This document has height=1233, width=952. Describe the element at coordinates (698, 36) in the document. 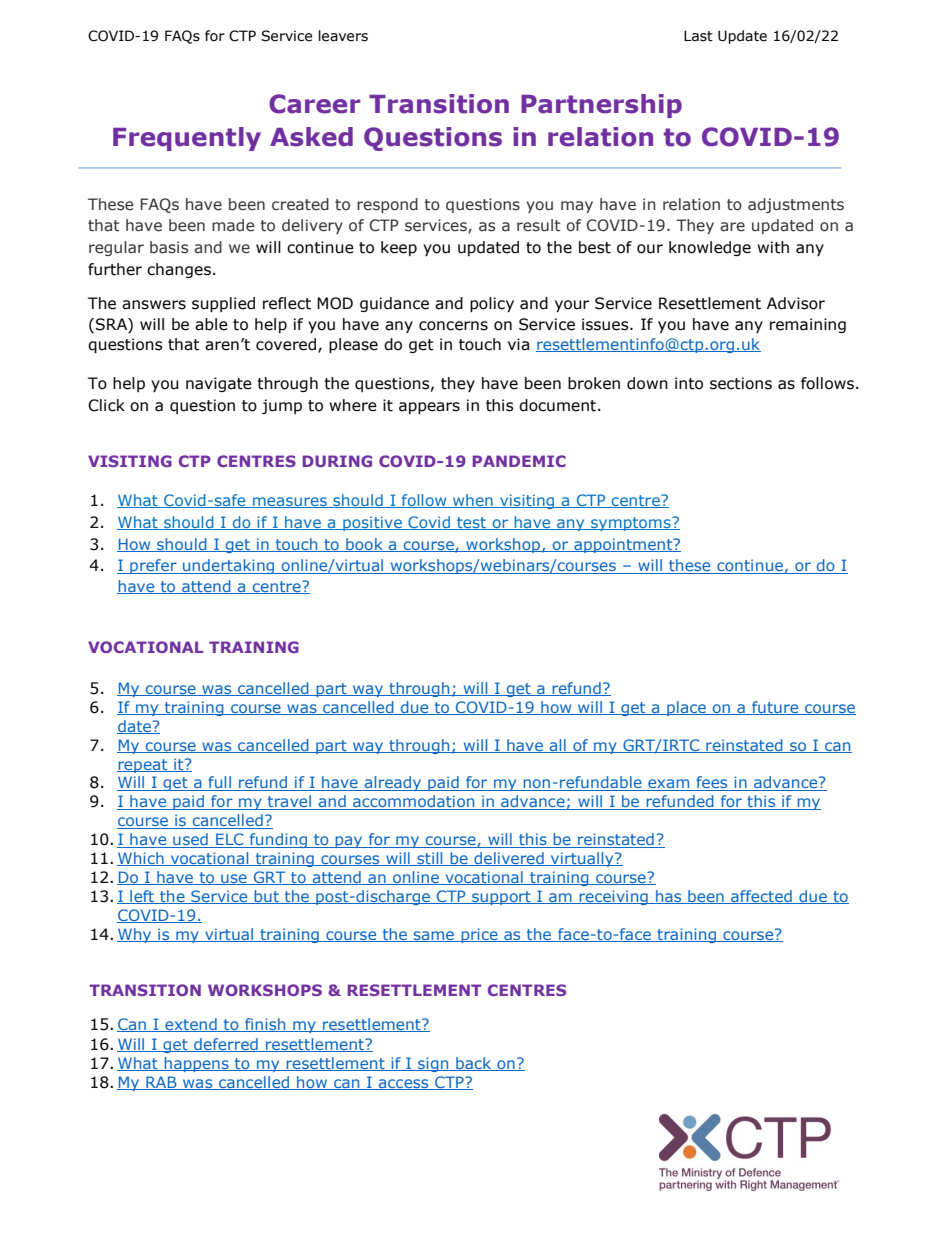

I see `Last` at that location.
